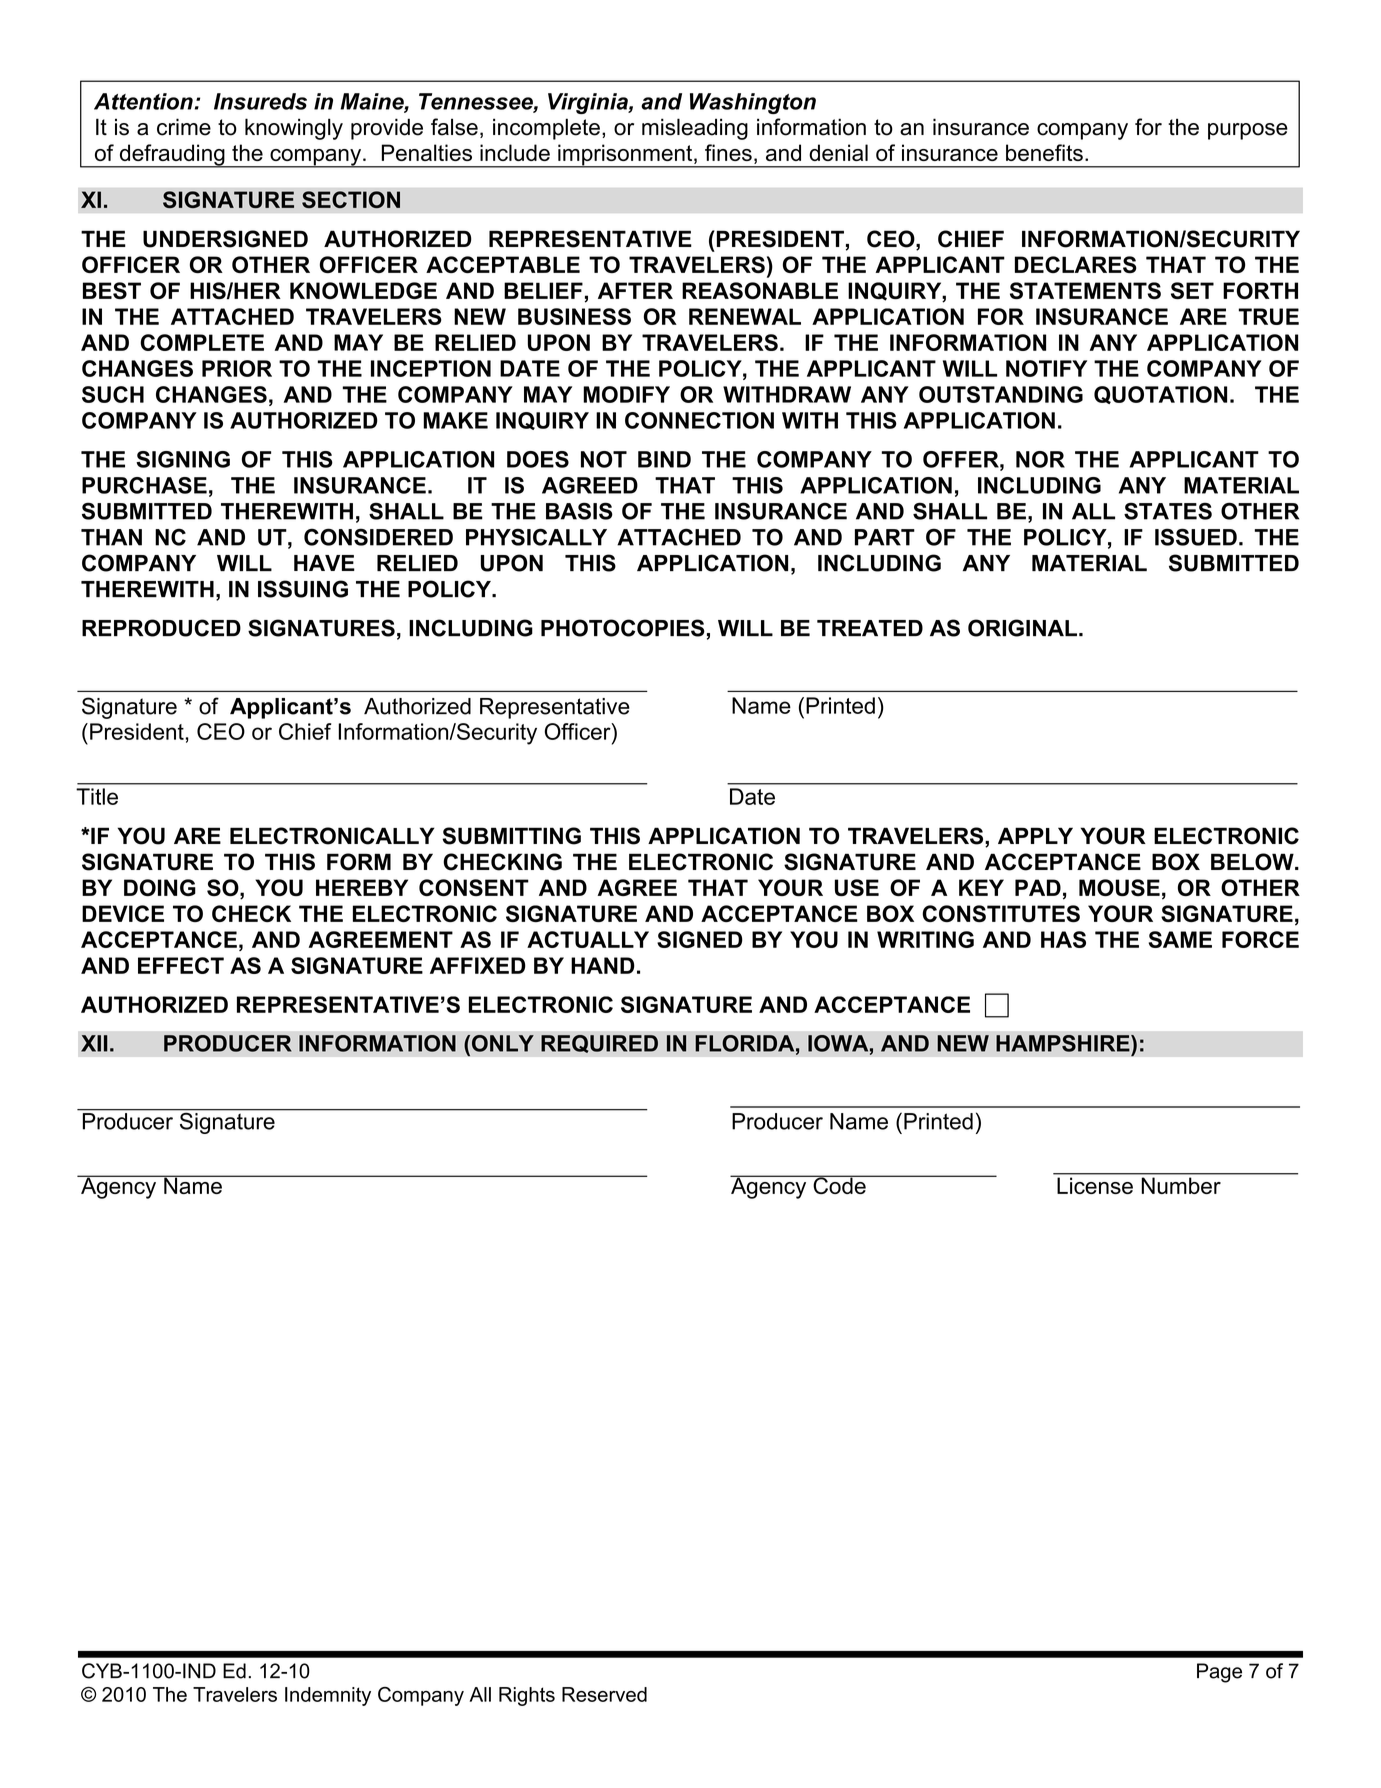 The height and width of the document is (1788, 1381). I want to click on ACTUALLY, so click(588, 939).
